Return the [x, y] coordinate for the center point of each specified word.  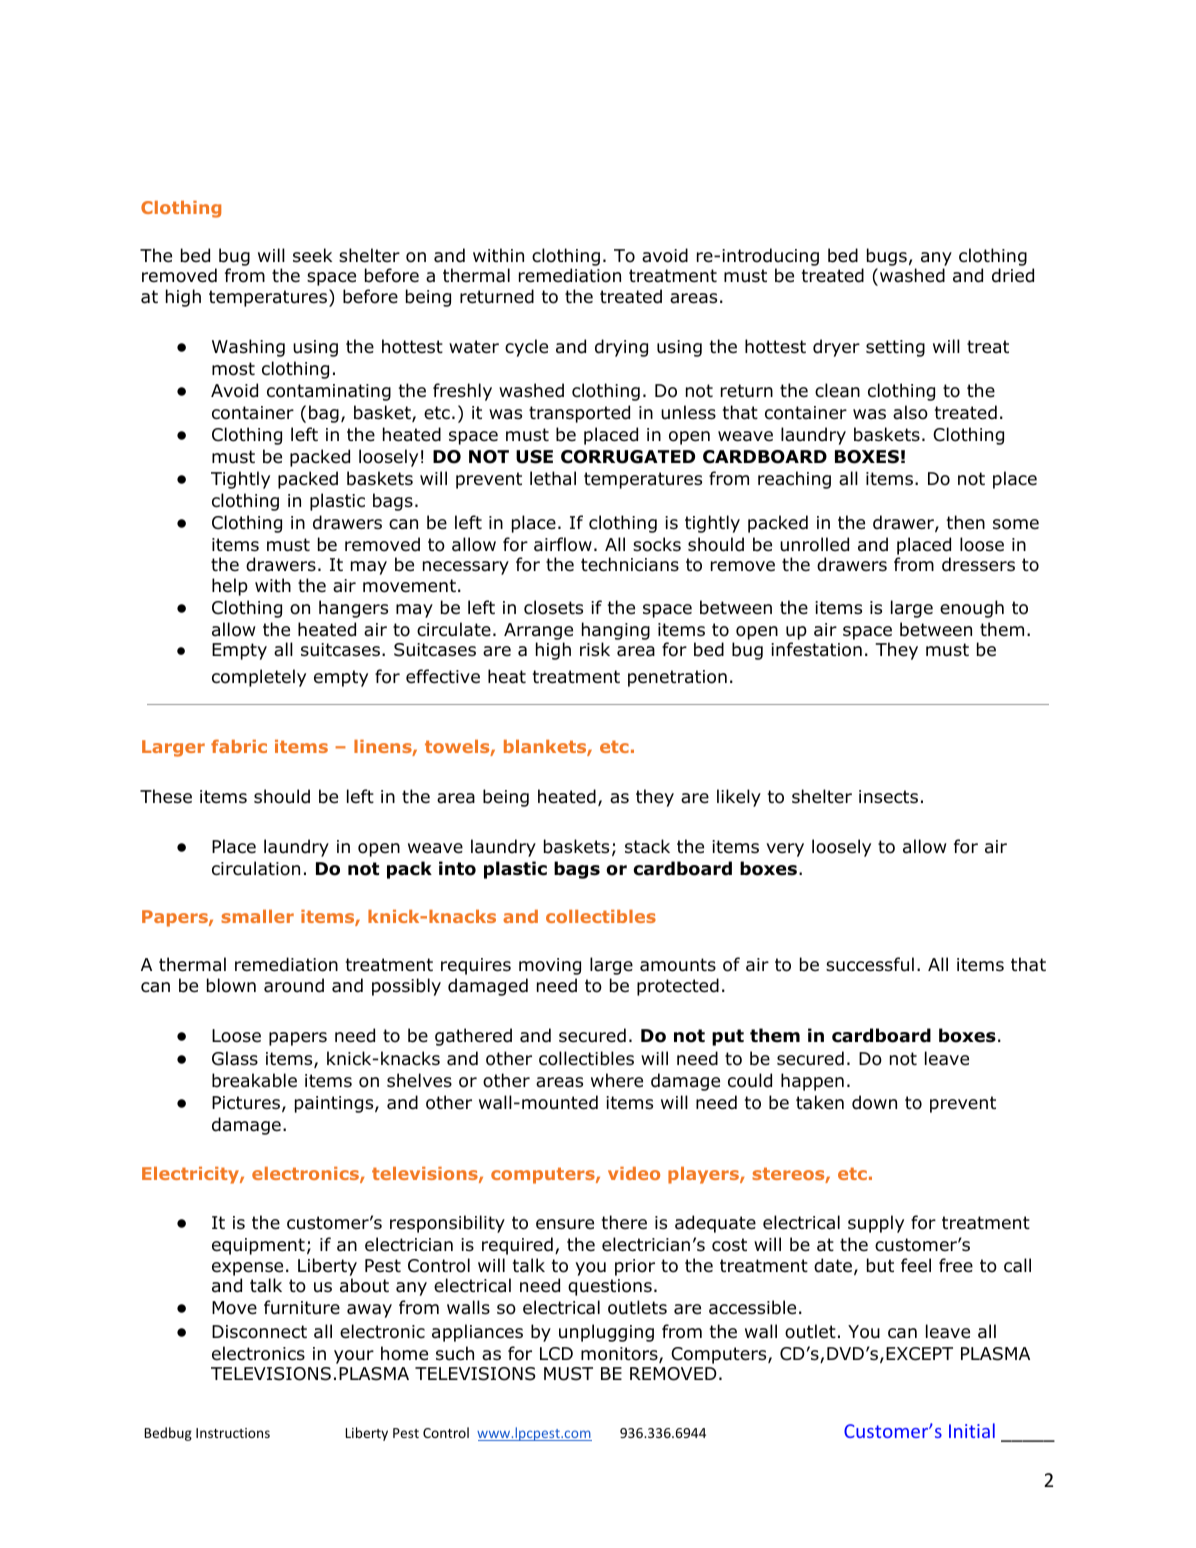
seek [312, 255]
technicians [630, 564]
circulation [256, 868]
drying [621, 348]
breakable [254, 1080]
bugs [887, 257]
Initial [972, 1430]
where [617, 1080]
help [230, 587]
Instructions [233, 1433]
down [874, 1102]
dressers [978, 564]
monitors [619, 1354]
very [785, 850]
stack [647, 846]
